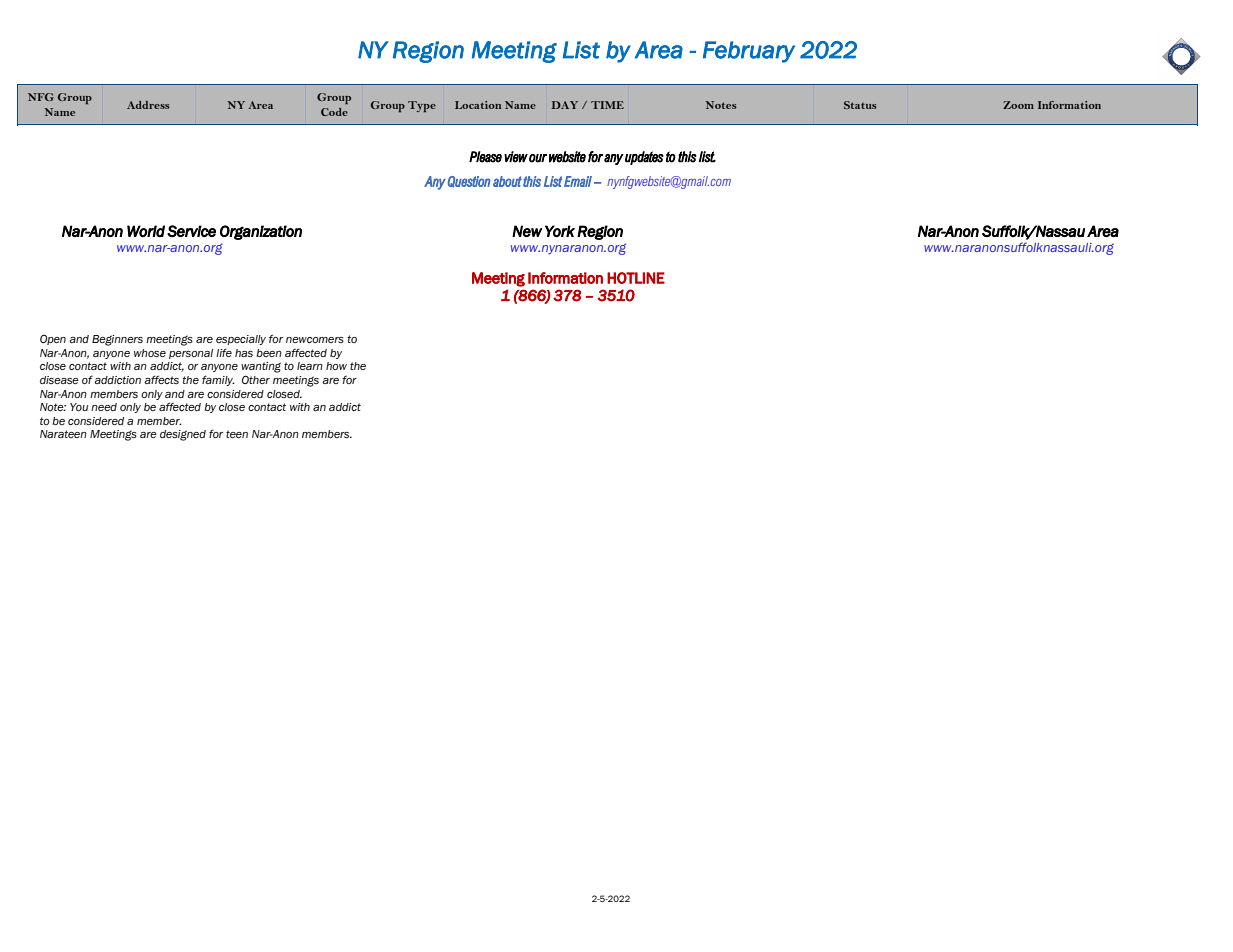 This screenshot has width=1233, height=952. Describe the element at coordinates (336, 366) in the screenshot. I see `how` at that location.
